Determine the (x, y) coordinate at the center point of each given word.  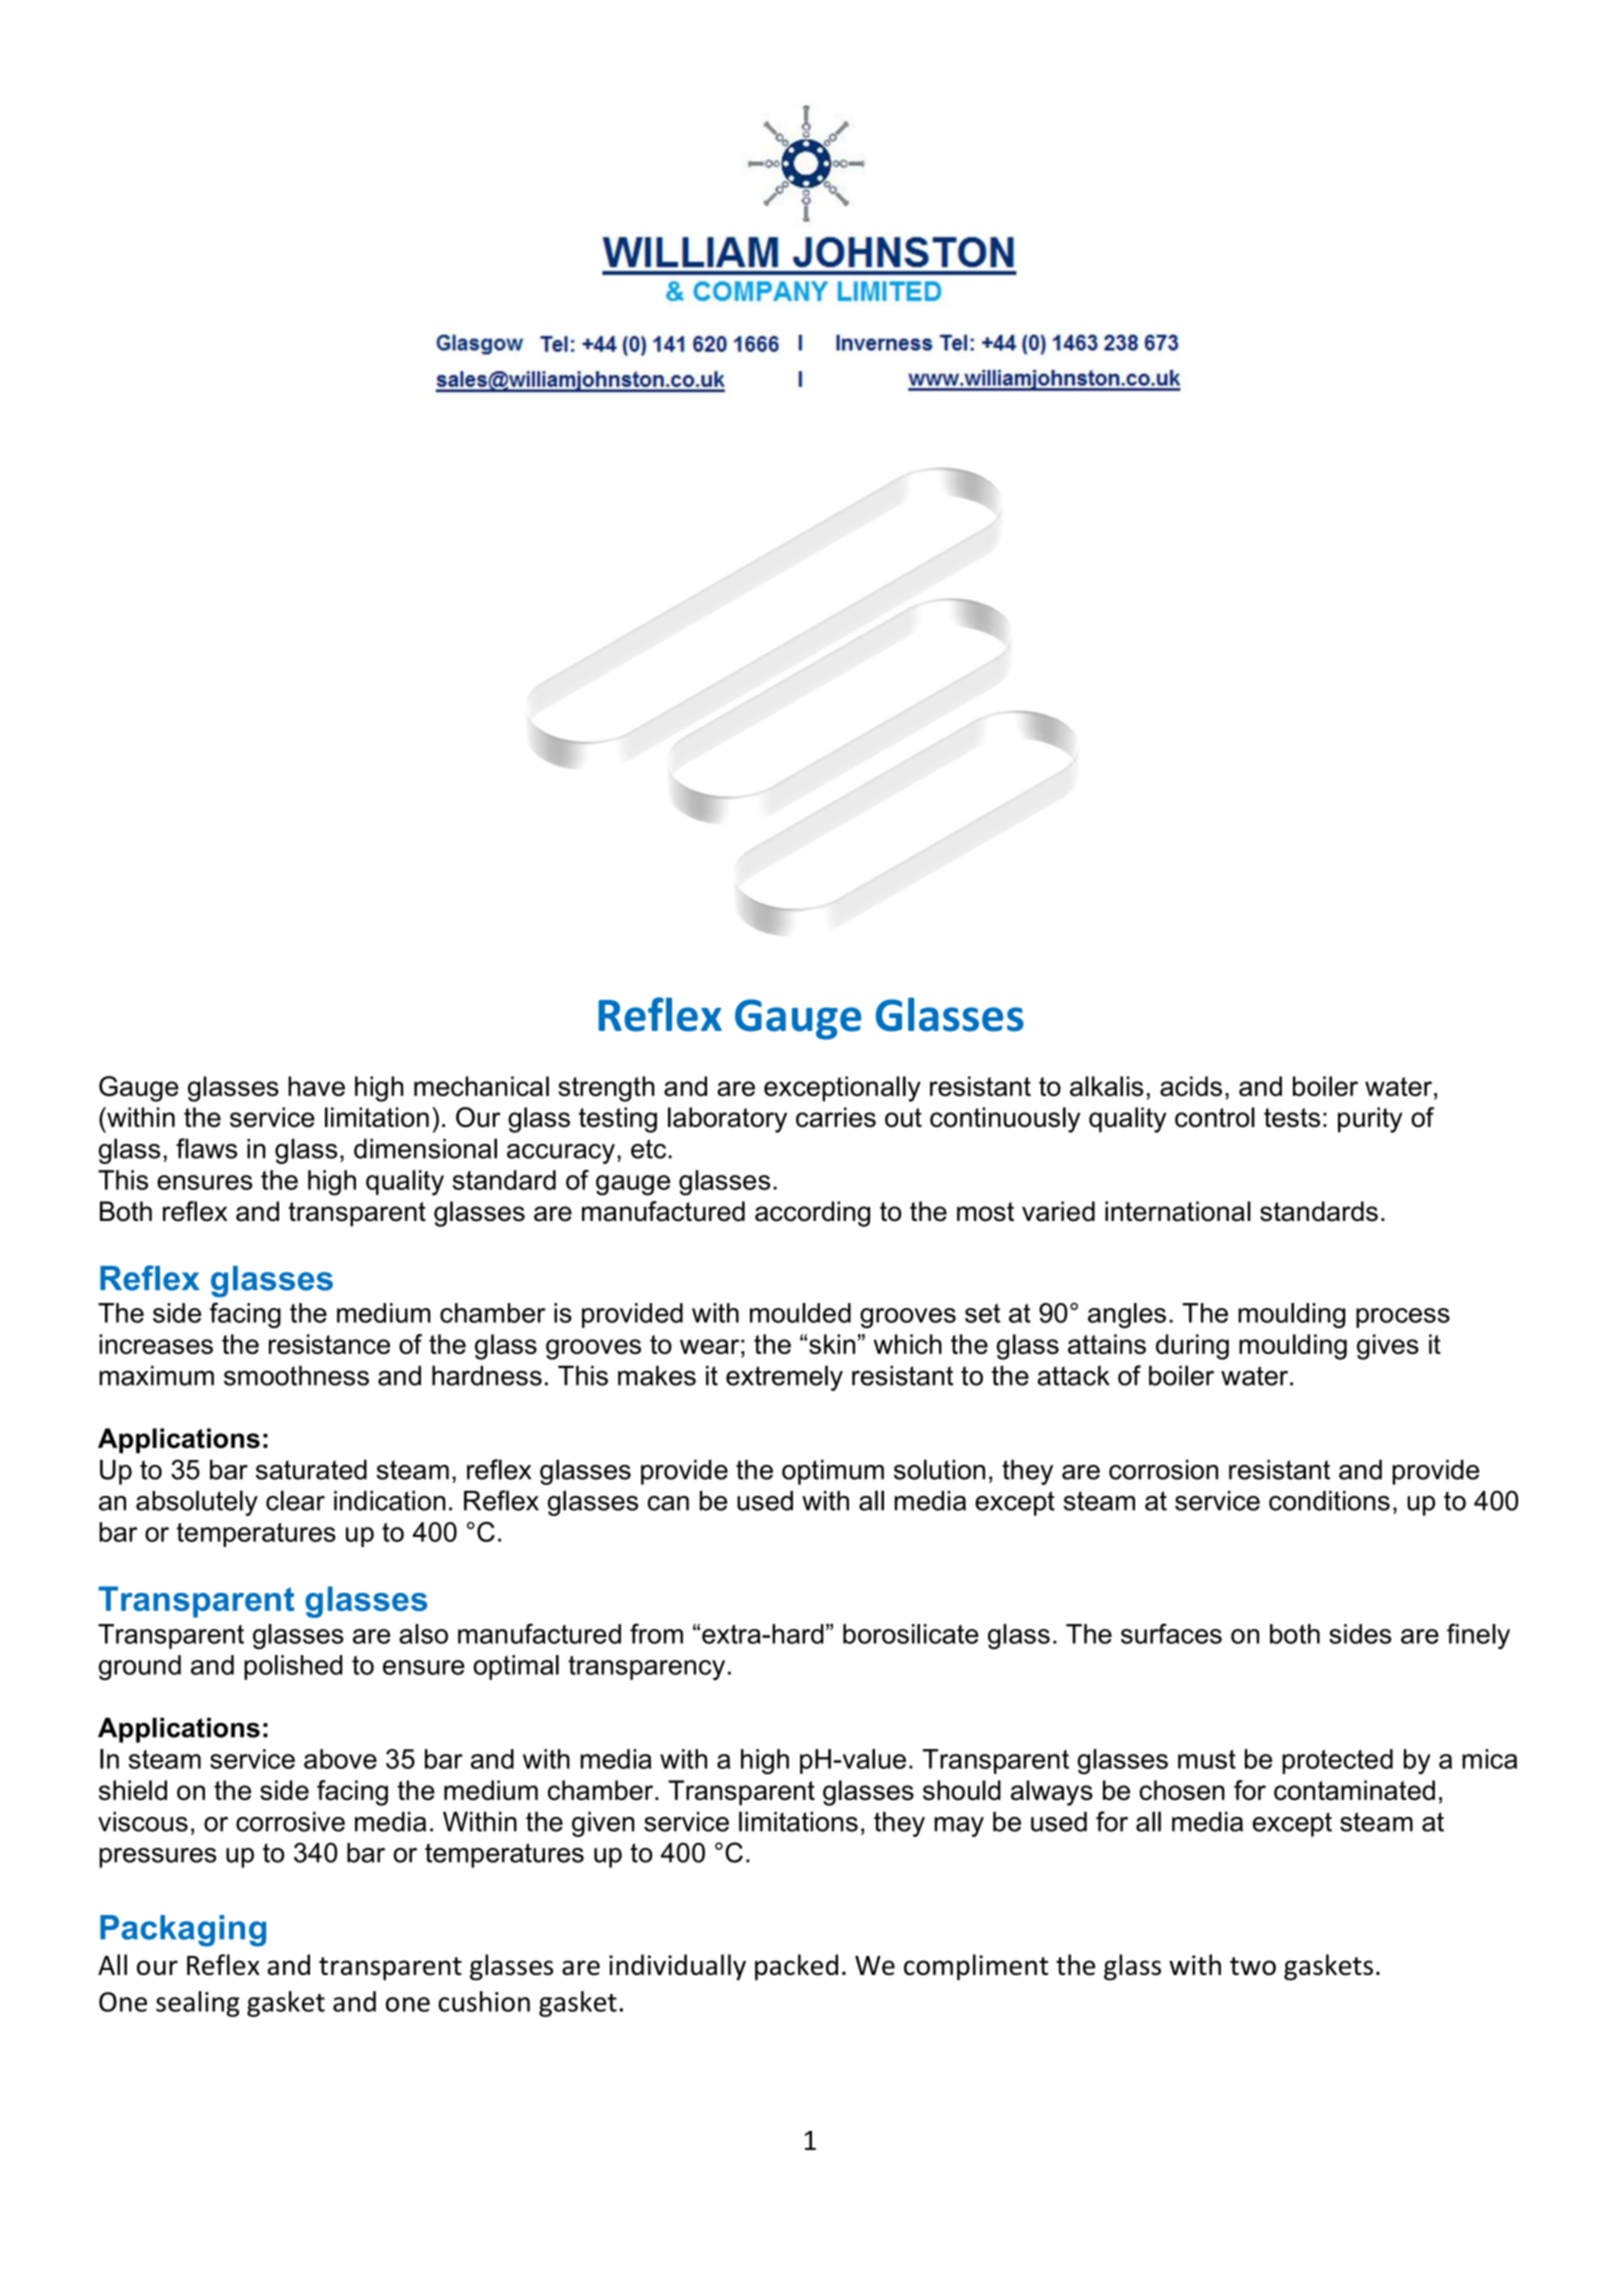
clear (295, 1500)
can (668, 1503)
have (316, 1086)
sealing (198, 2004)
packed (796, 1967)
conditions (1329, 1501)
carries (836, 1117)
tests (1292, 1118)
